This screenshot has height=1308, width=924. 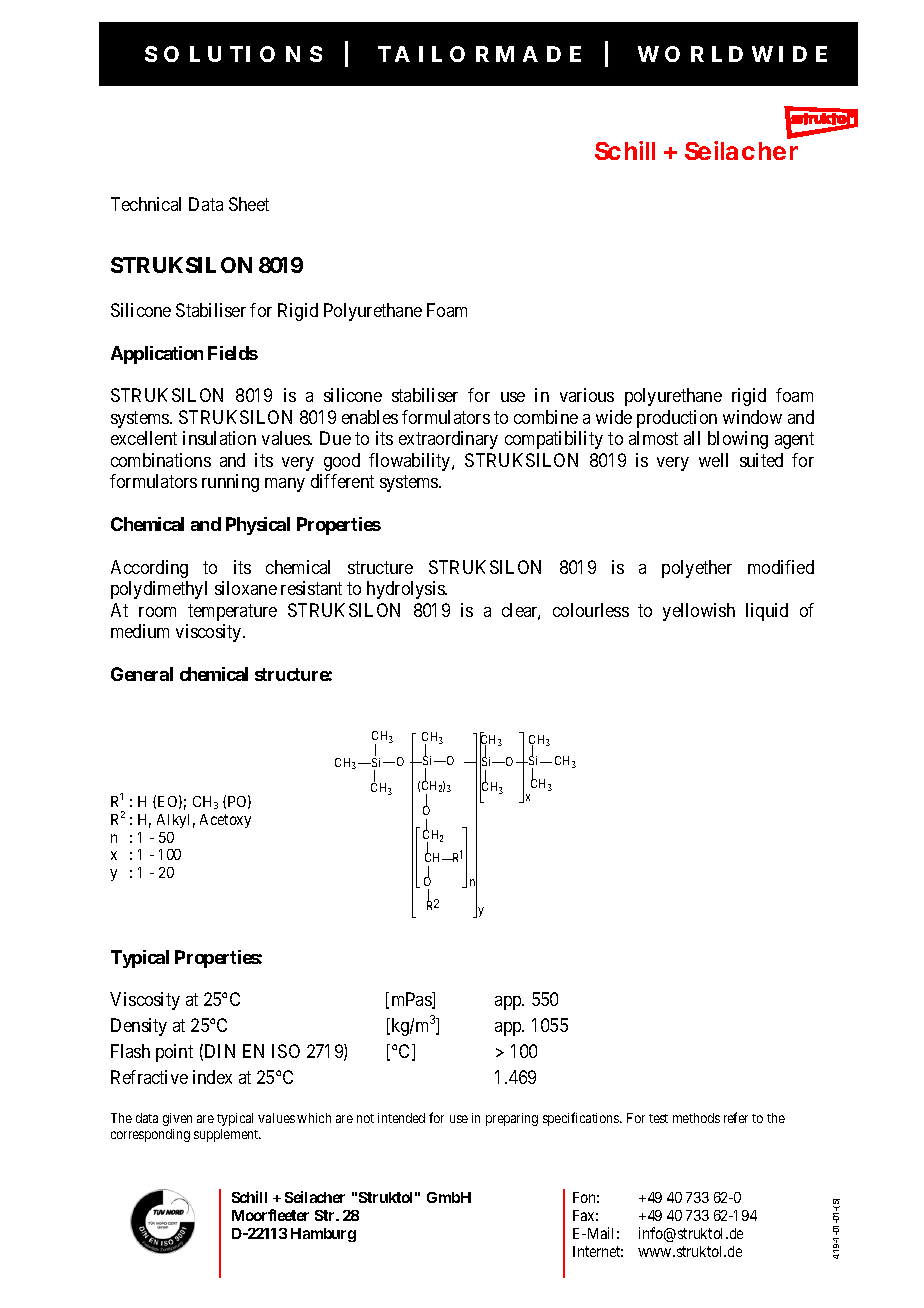 What do you see at coordinates (249, 204) in the screenshot?
I see `Sheet` at bounding box center [249, 204].
